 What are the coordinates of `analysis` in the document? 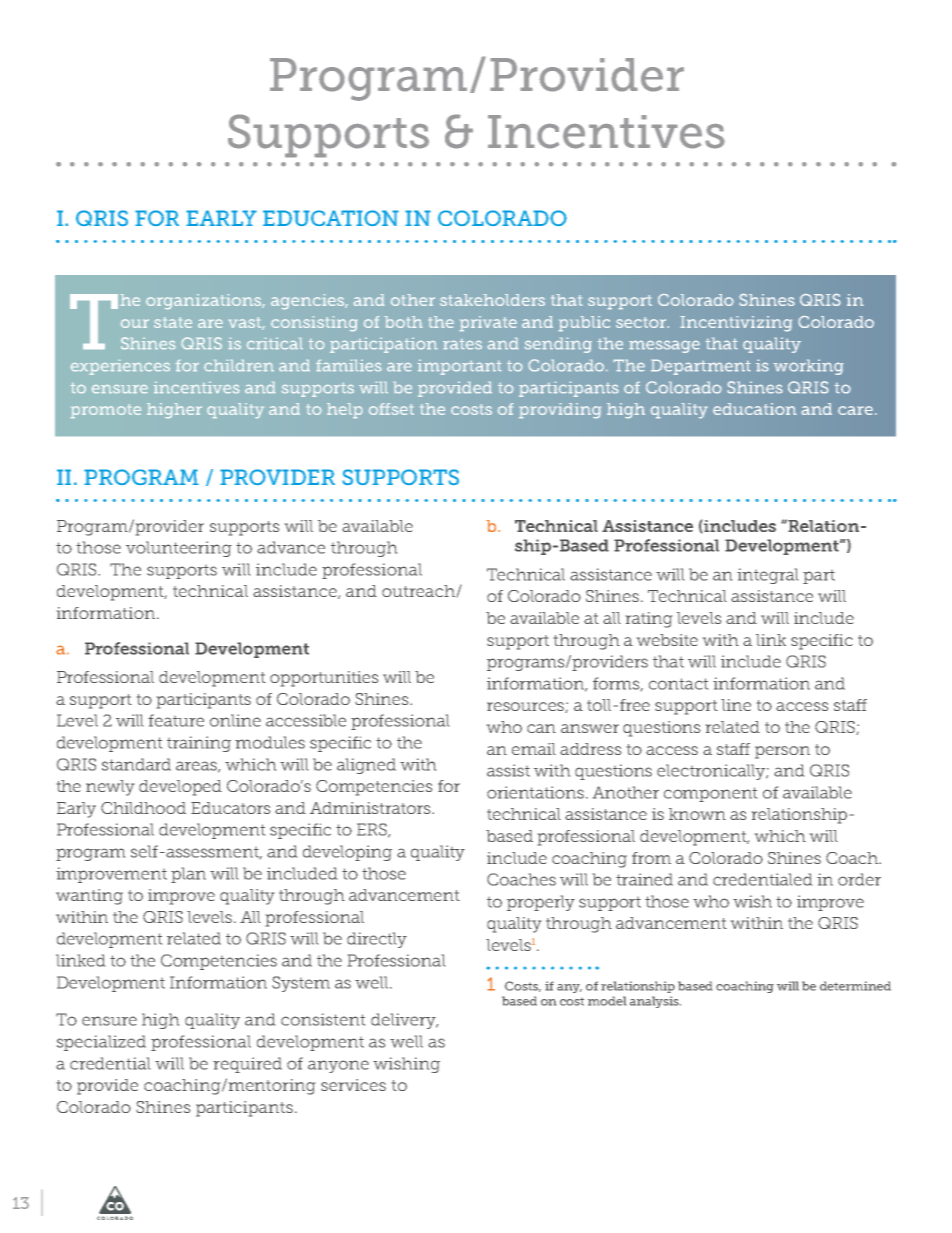 It's located at (655, 1002).
